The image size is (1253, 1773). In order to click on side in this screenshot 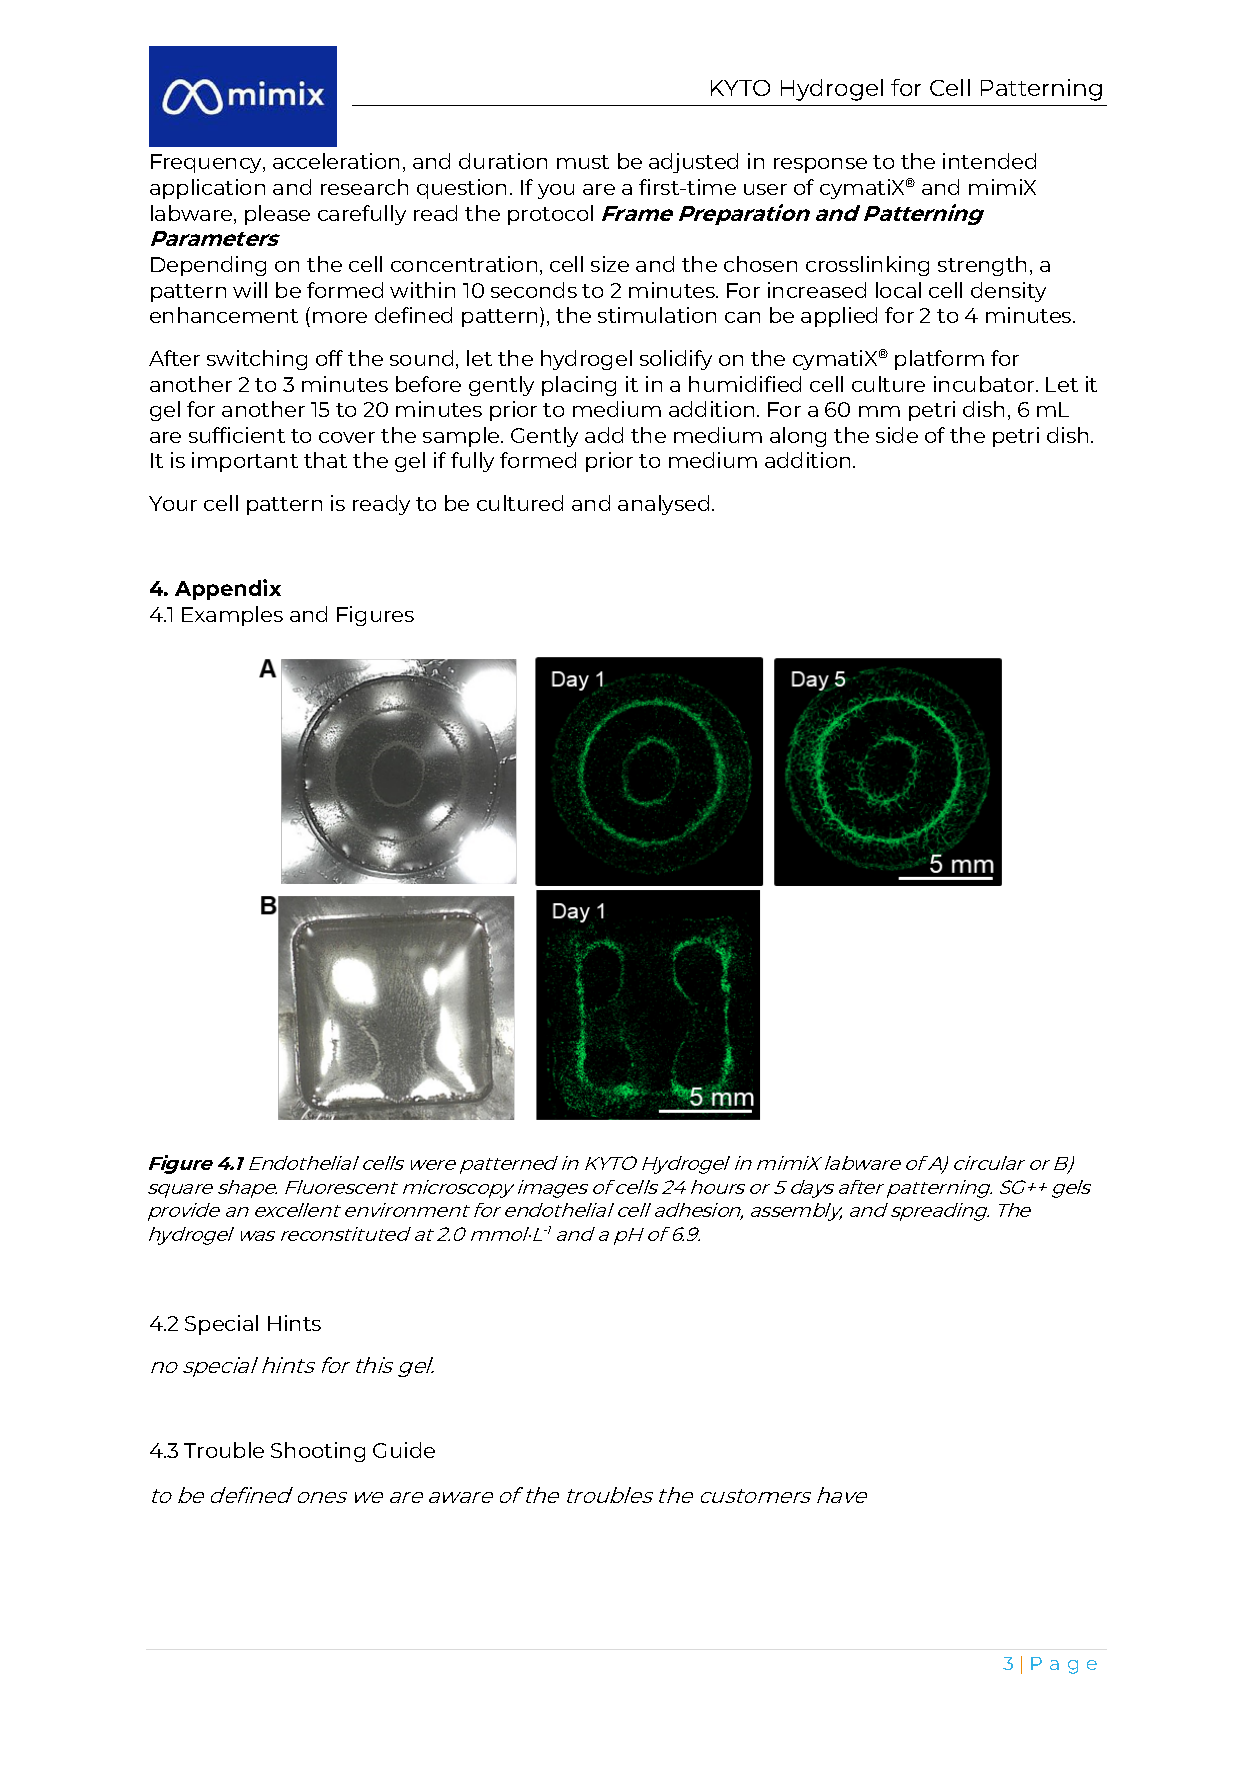, I will do `click(897, 435)`.
